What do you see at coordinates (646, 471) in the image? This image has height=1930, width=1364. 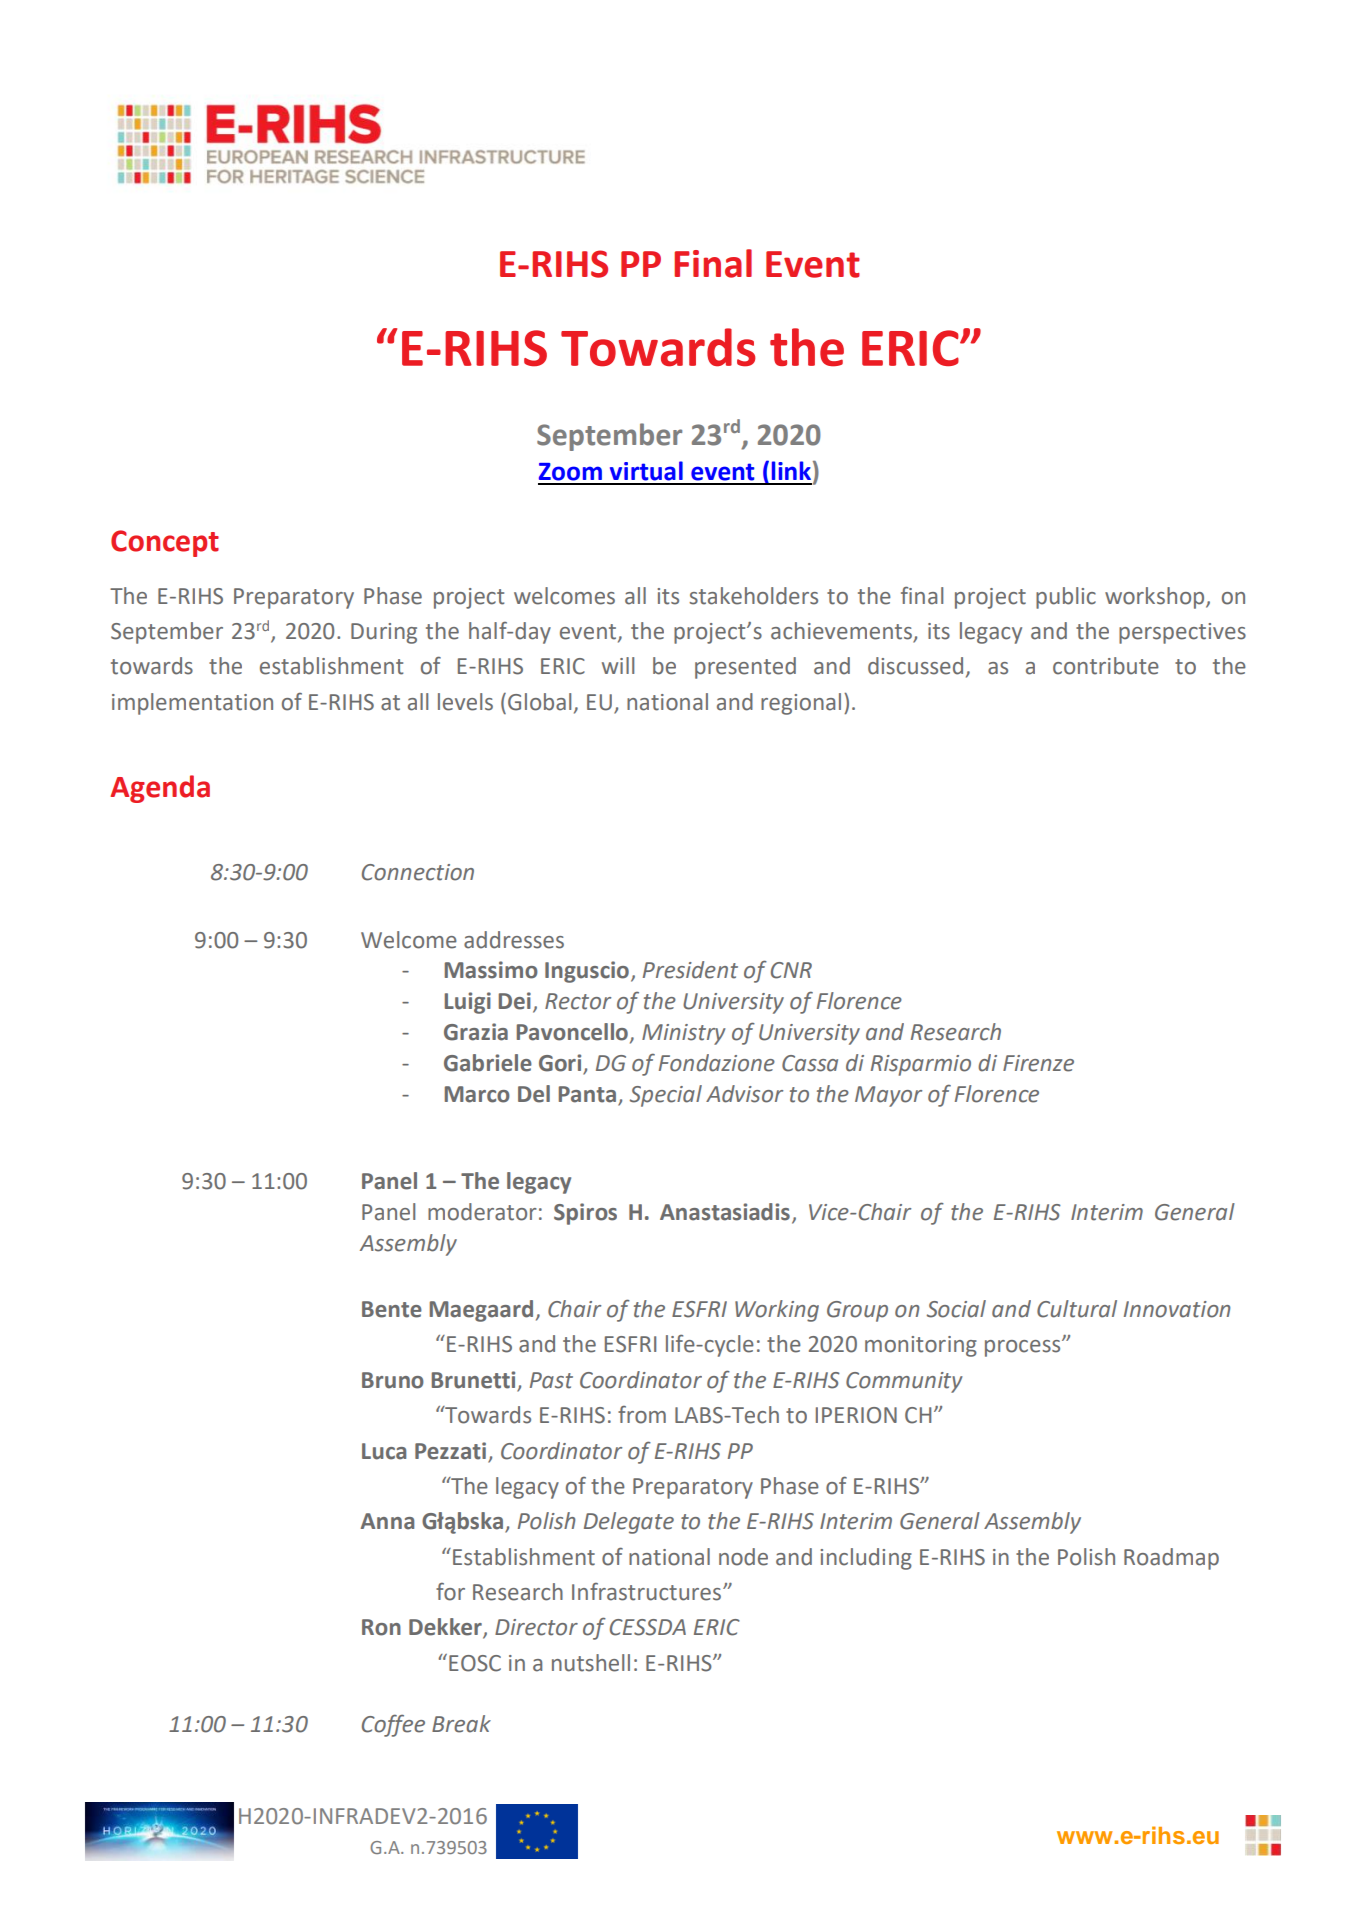 I see `virtual` at bounding box center [646, 471].
